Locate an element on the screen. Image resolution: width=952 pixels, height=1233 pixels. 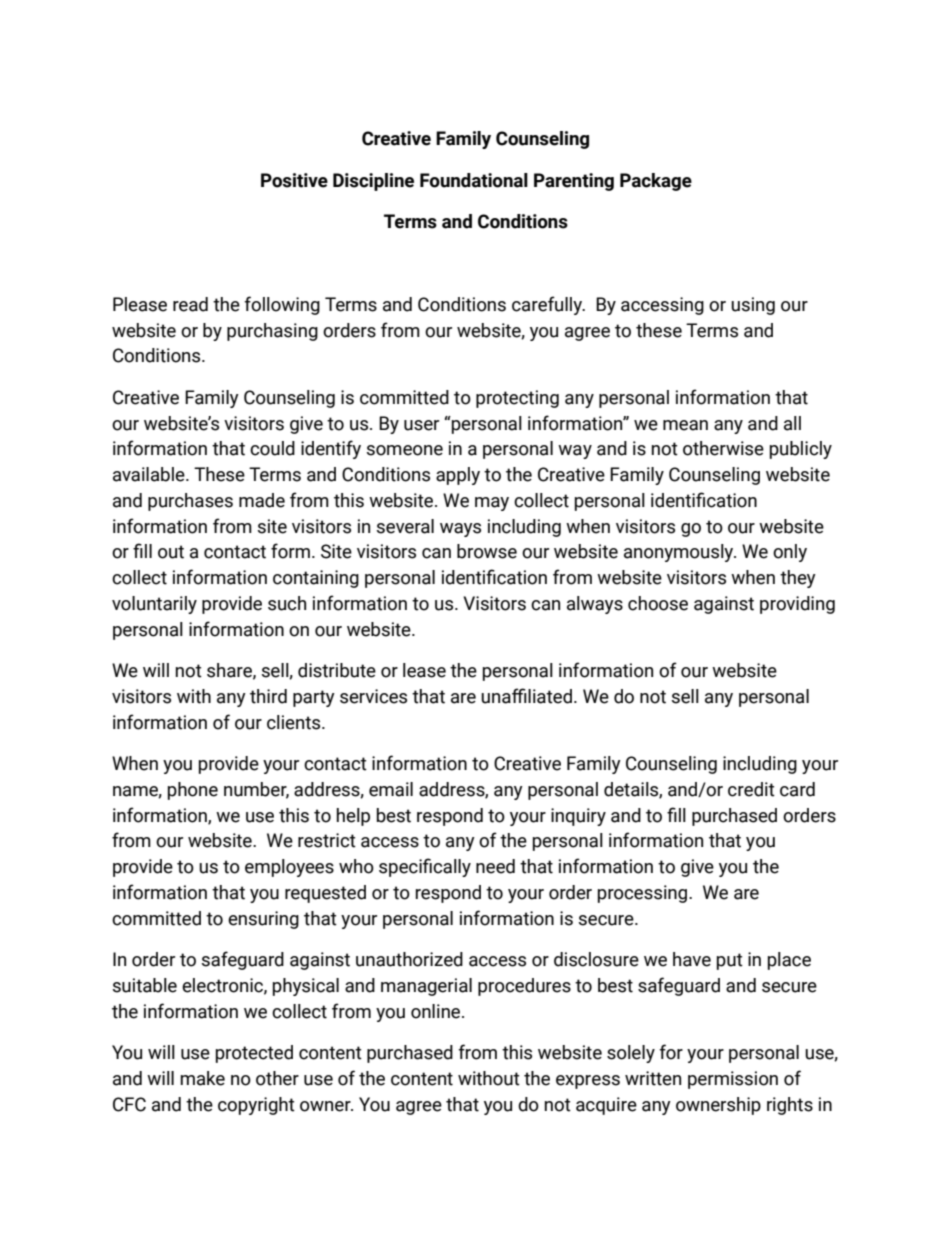
processing is located at coordinates (644, 894).
